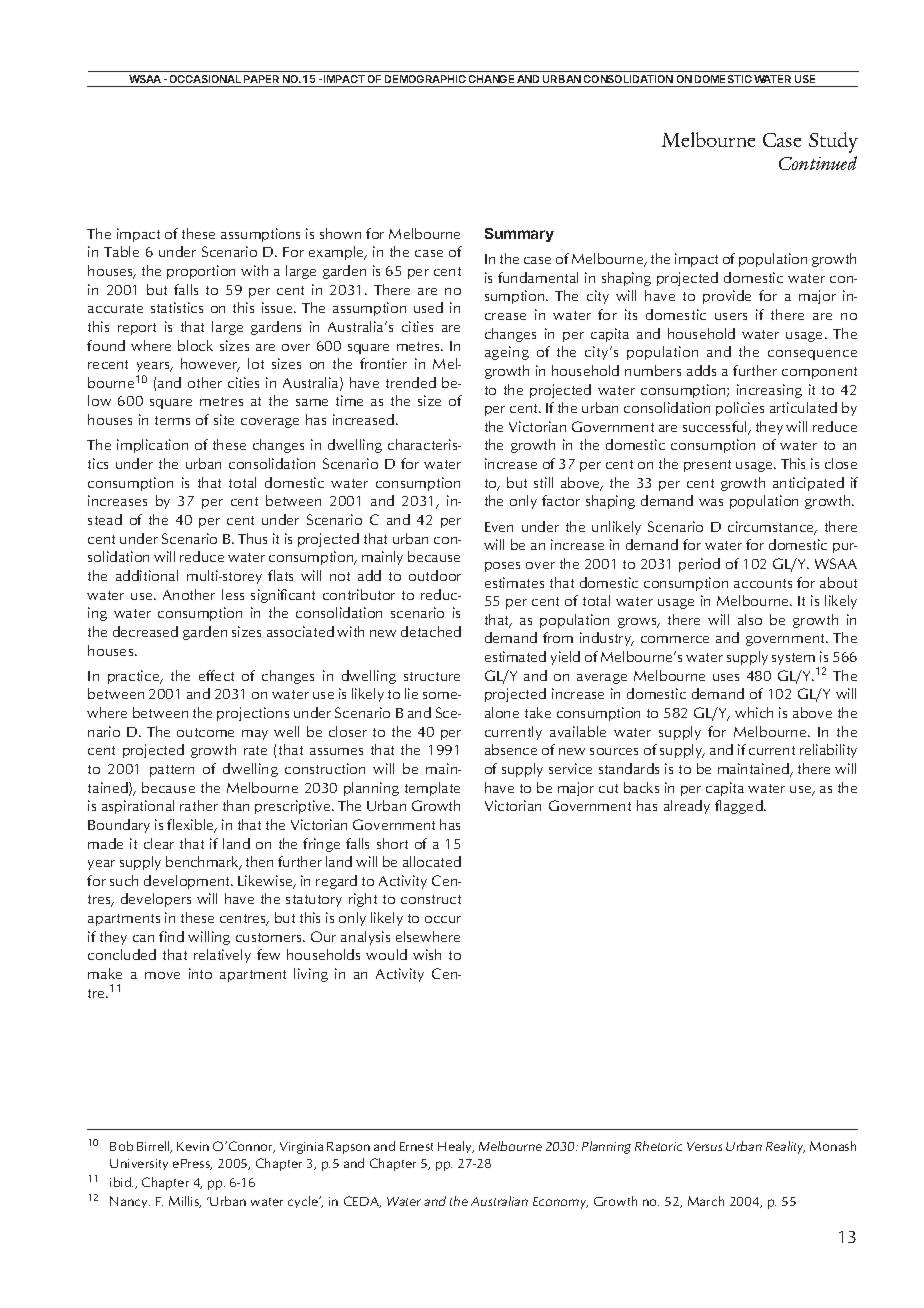 The image size is (924, 1308). What do you see at coordinates (456, 1147) in the screenshot?
I see `Healy` at bounding box center [456, 1147].
